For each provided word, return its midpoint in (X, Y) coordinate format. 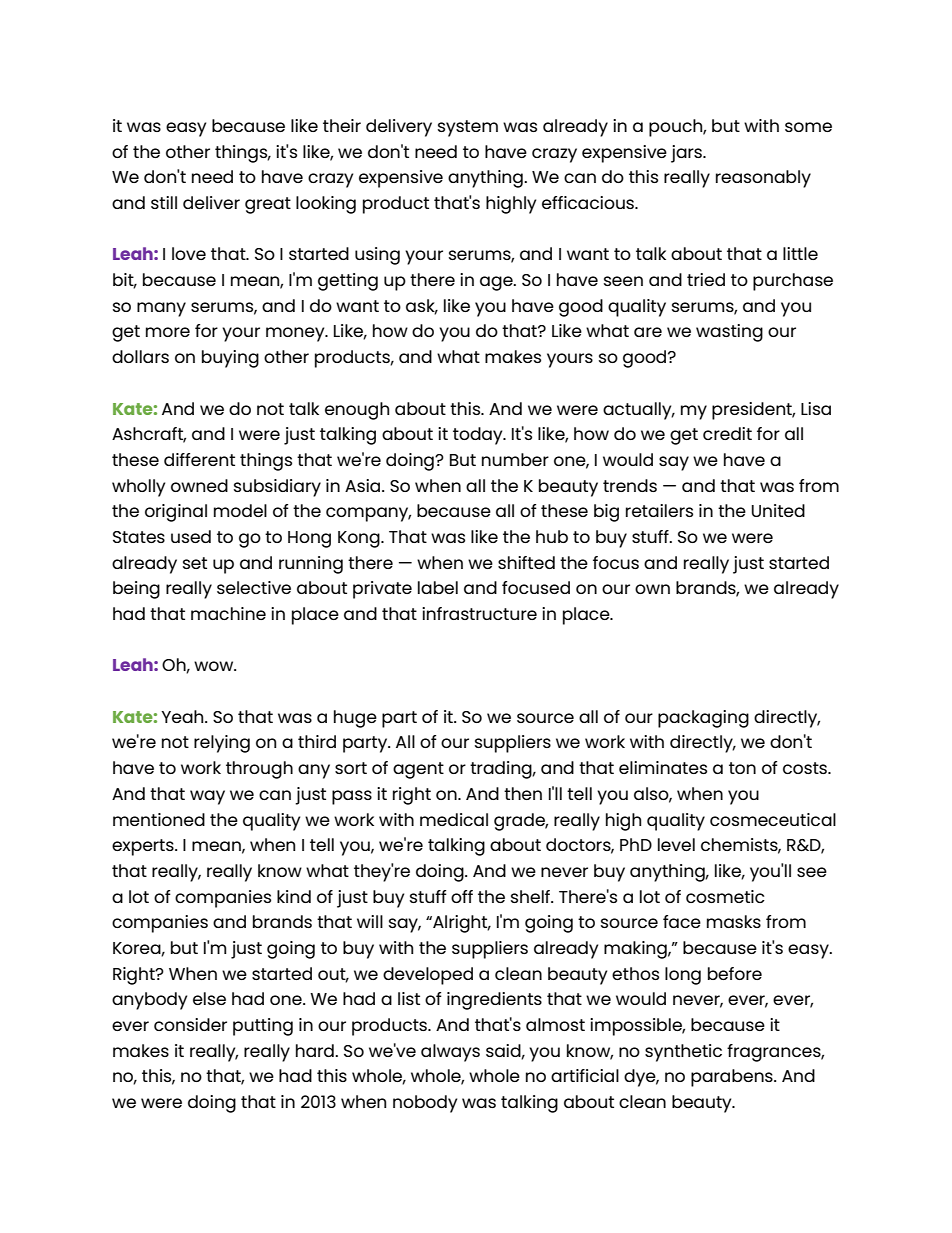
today (479, 436)
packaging (703, 719)
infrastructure (479, 613)
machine (228, 613)
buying (230, 359)
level (676, 844)
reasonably (763, 179)
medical (454, 819)
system (468, 128)
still (164, 202)
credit (727, 433)
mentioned (159, 819)
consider (190, 1024)
